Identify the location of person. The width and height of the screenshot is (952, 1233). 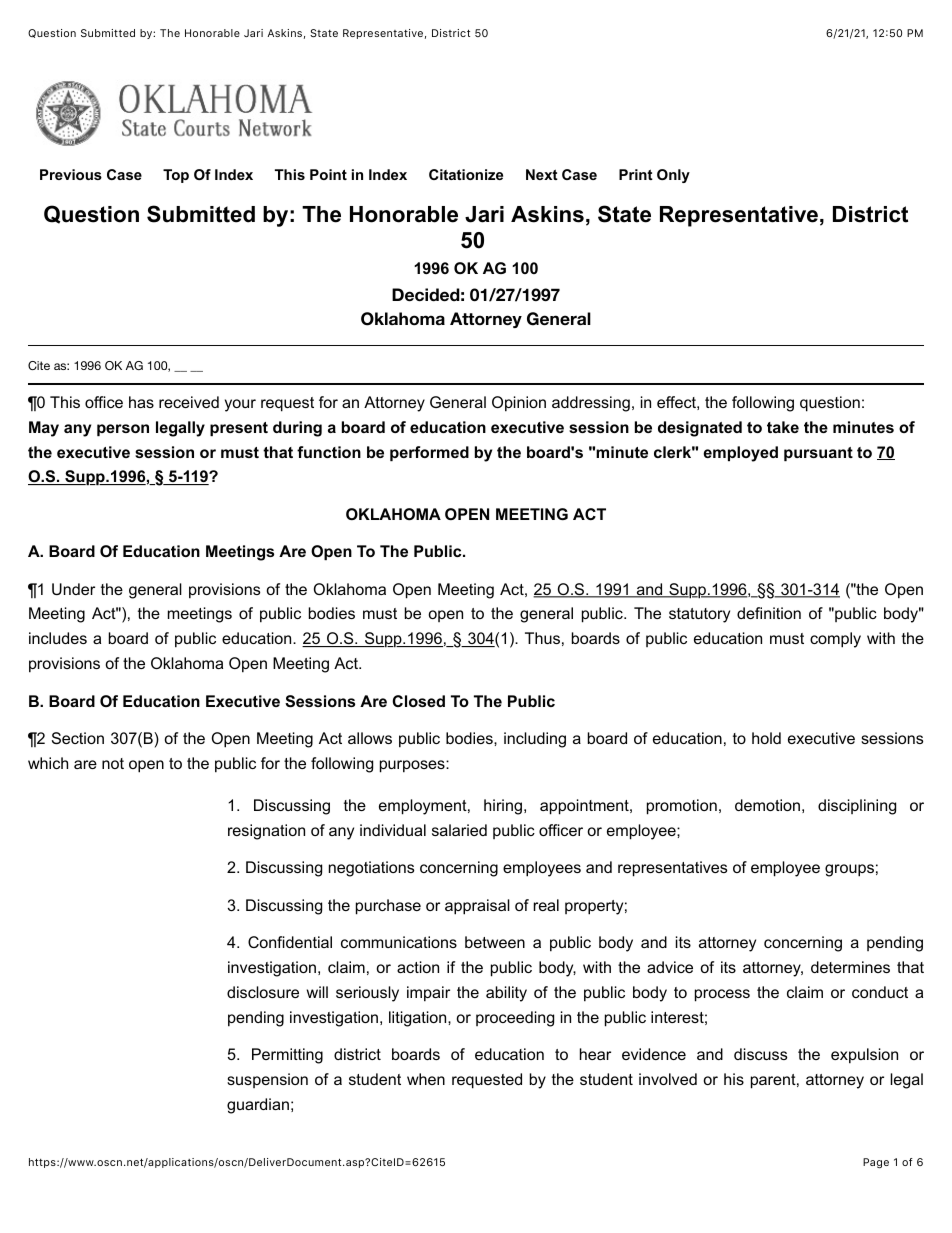
(123, 430).
